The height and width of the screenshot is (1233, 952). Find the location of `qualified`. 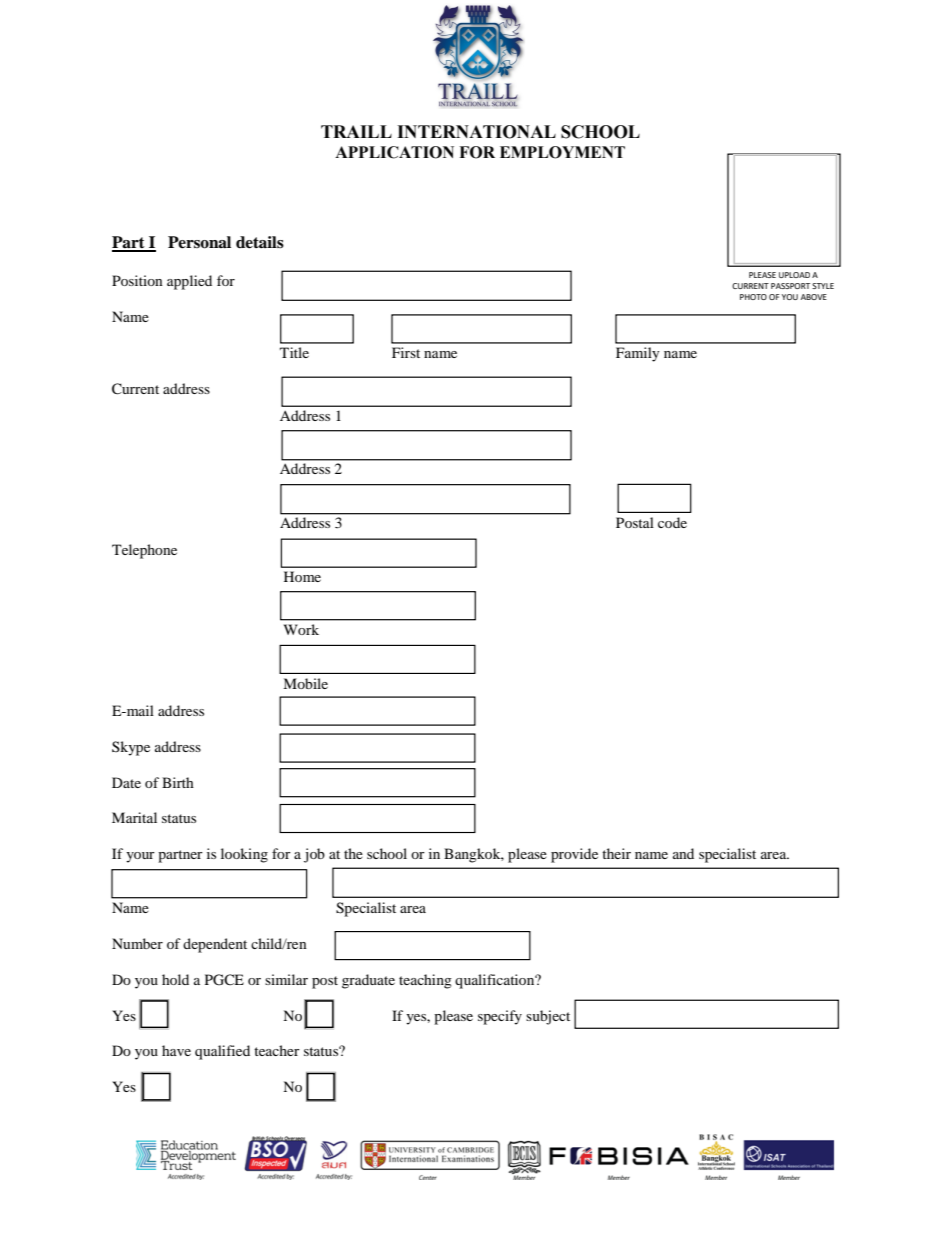

qualified is located at coordinates (222, 1052).
